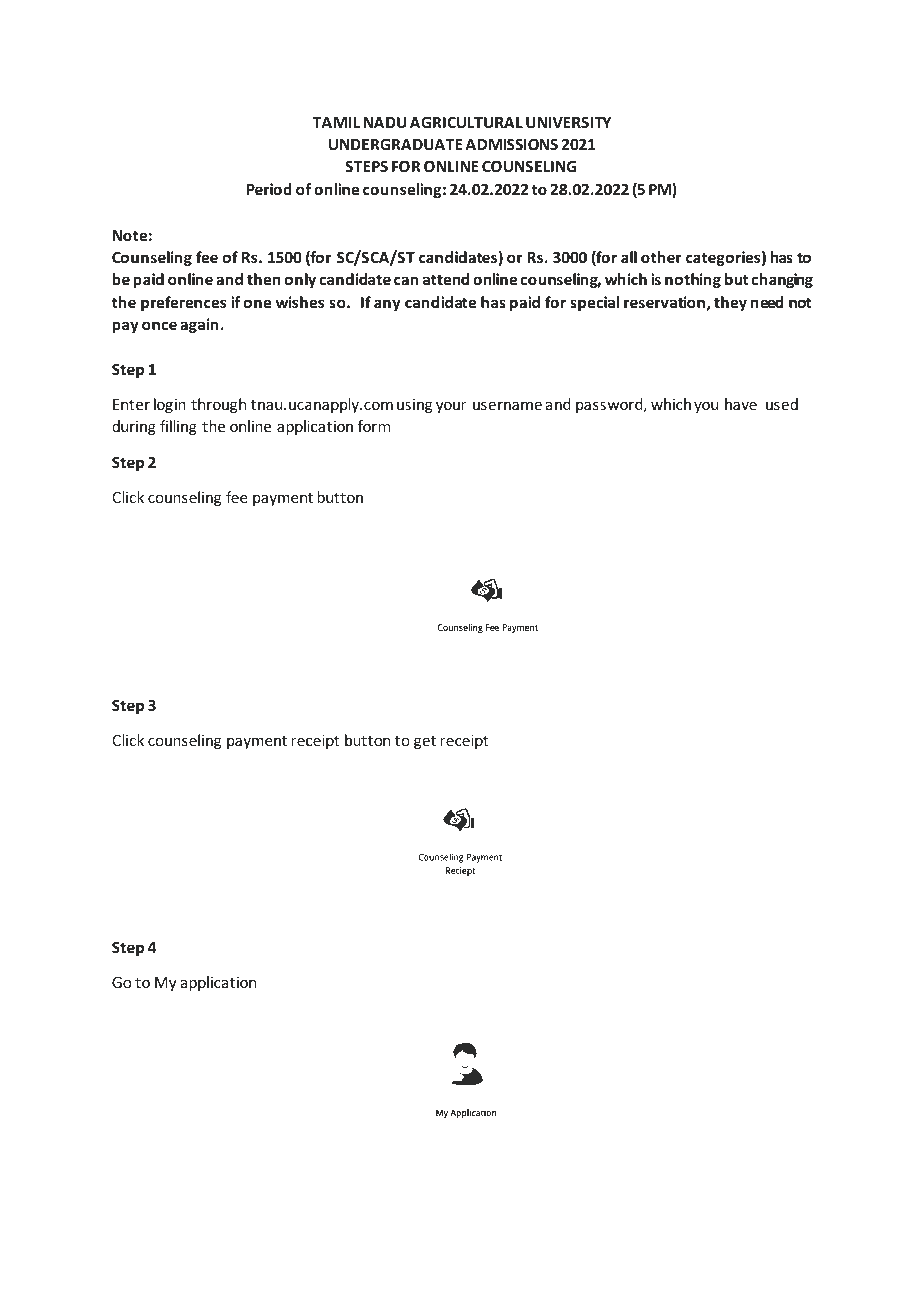 Image resolution: width=924 pixels, height=1308 pixels. I want to click on AGRICULTURAL, so click(466, 122).
